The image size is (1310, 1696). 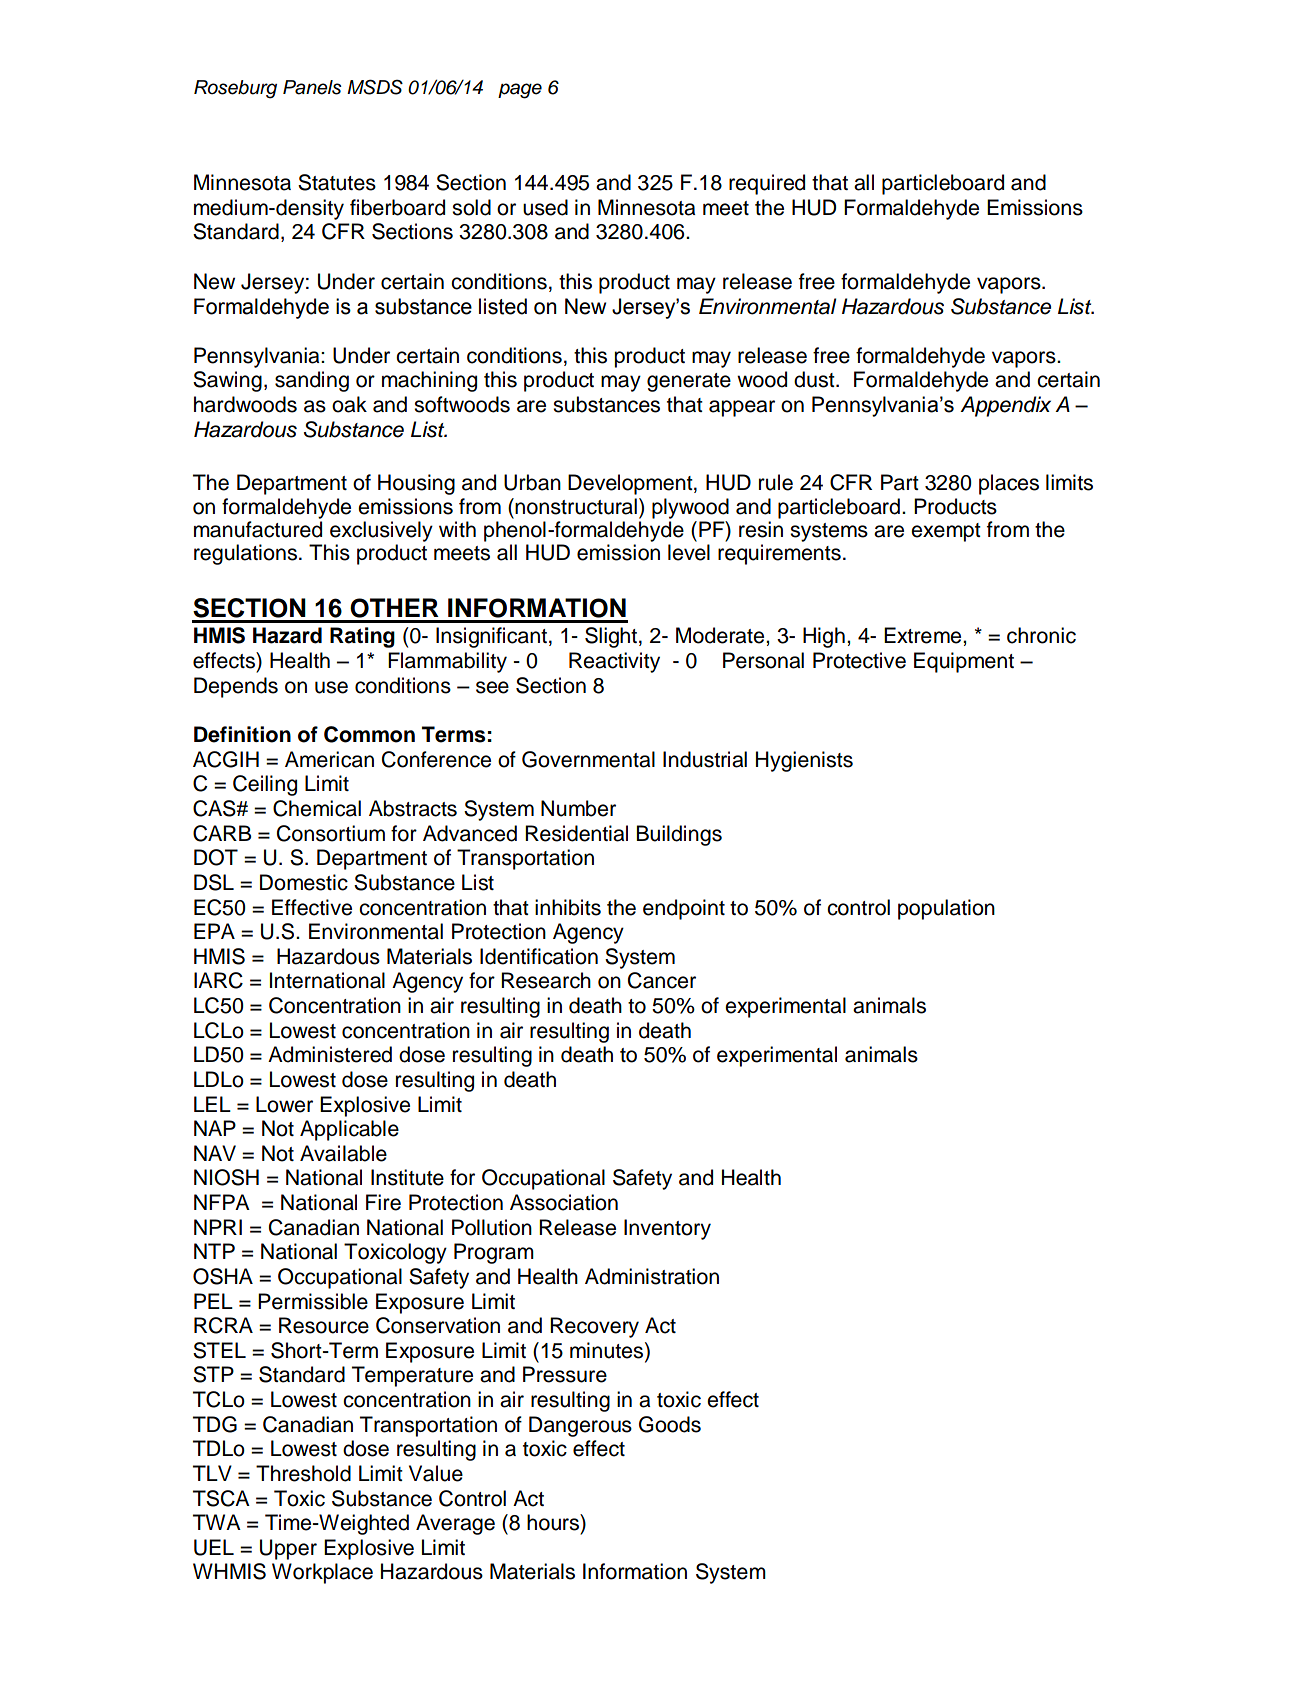 I want to click on page, so click(x=520, y=91).
